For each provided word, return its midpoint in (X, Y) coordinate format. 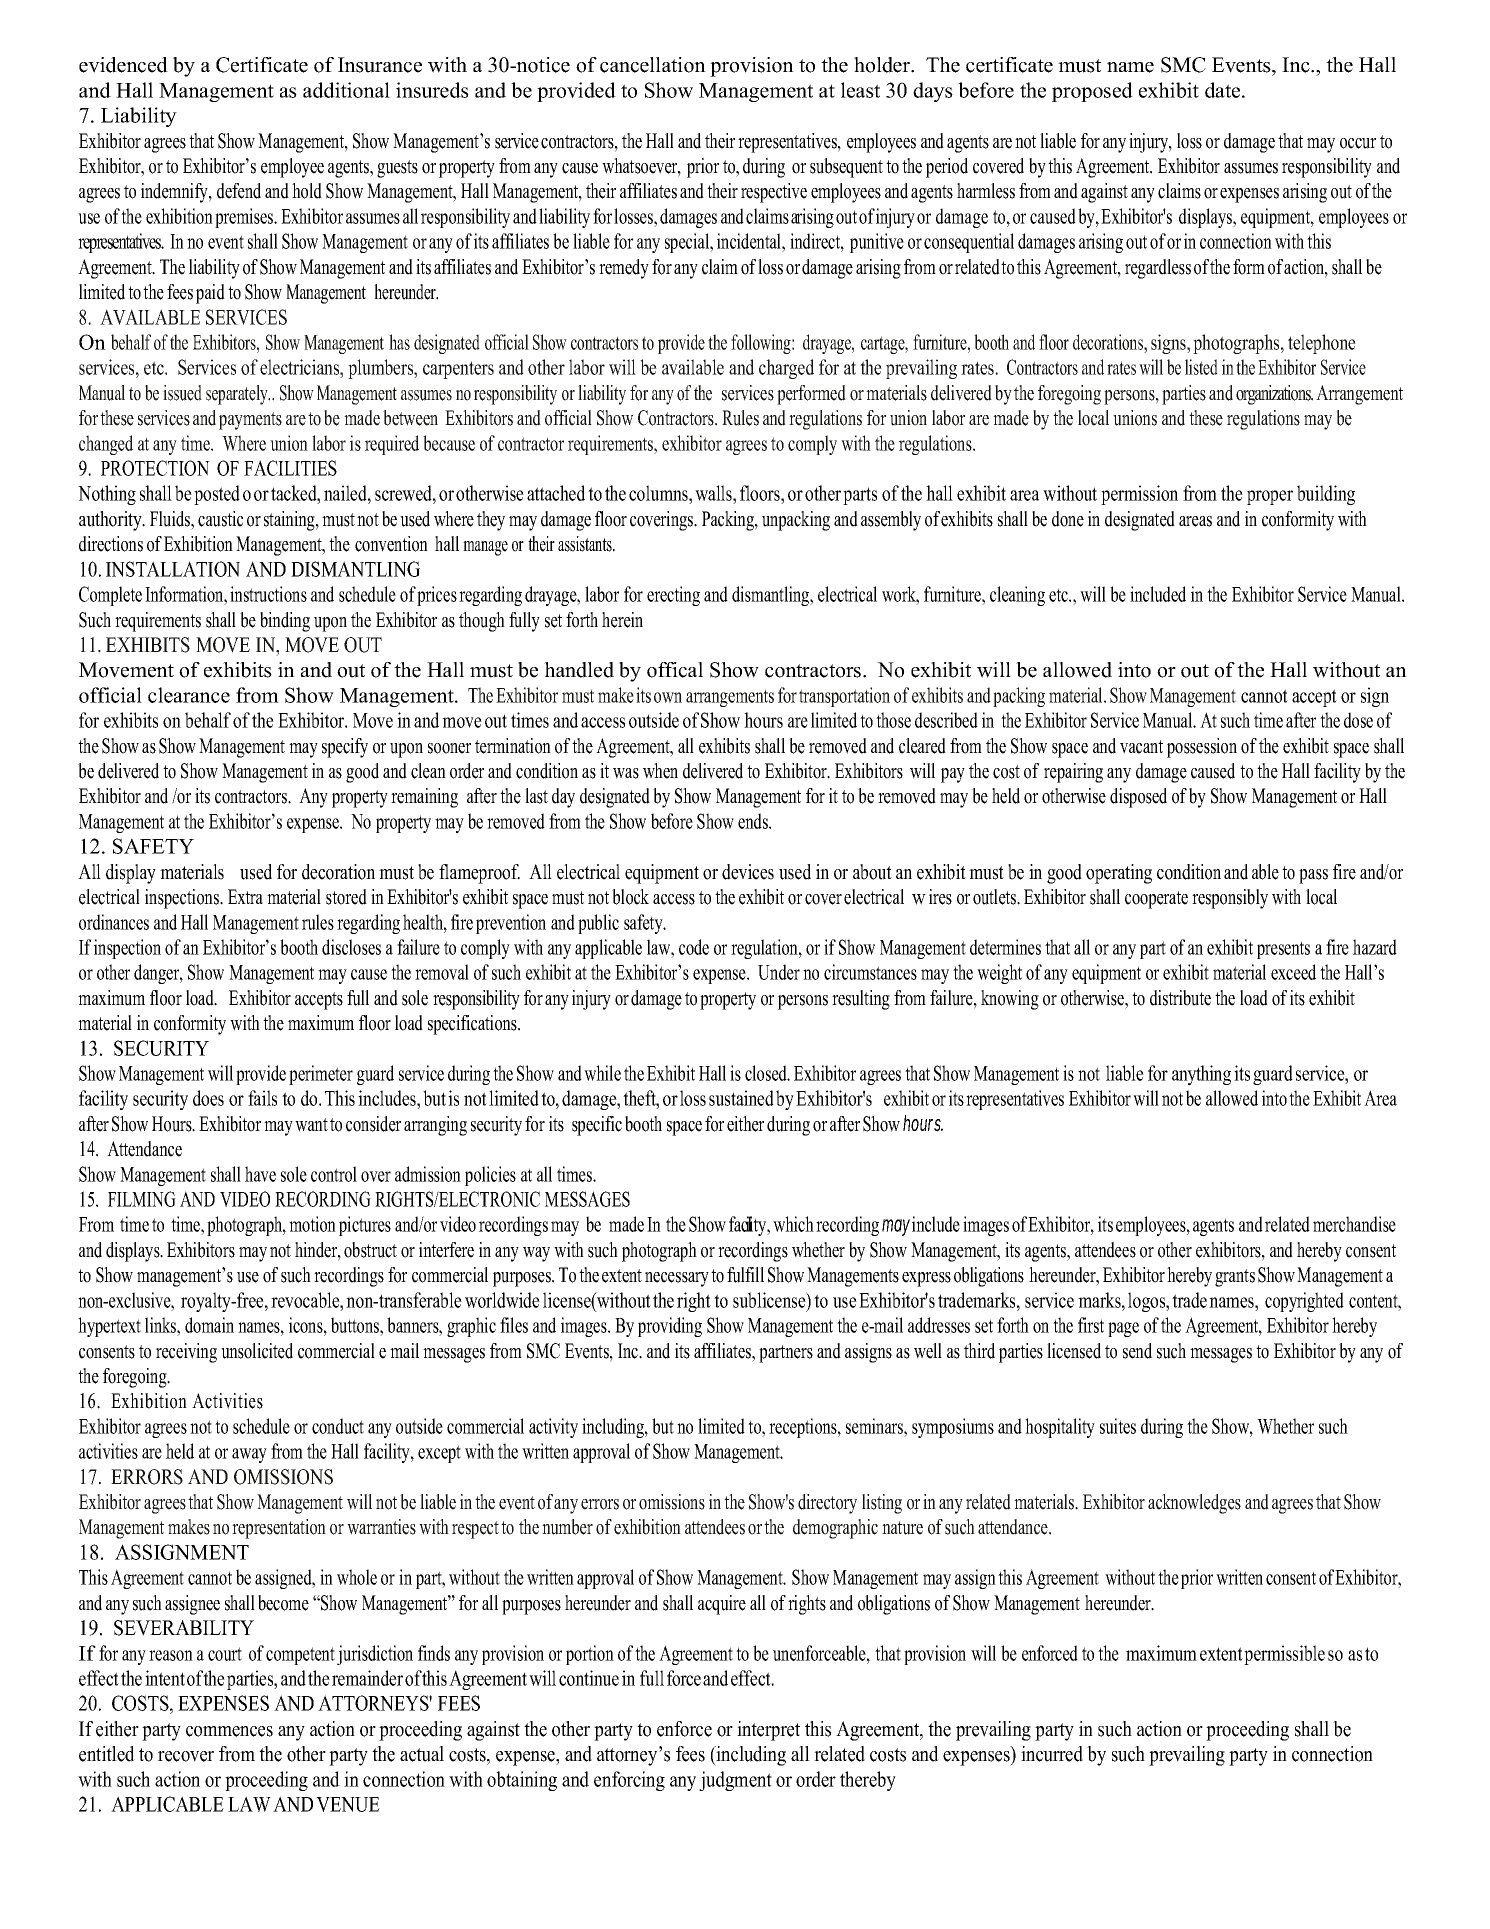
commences (229, 1731)
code (694, 947)
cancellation (653, 65)
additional (346, 90)
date (1224, 90)
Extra (245, 896)
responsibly (1230, 899)
